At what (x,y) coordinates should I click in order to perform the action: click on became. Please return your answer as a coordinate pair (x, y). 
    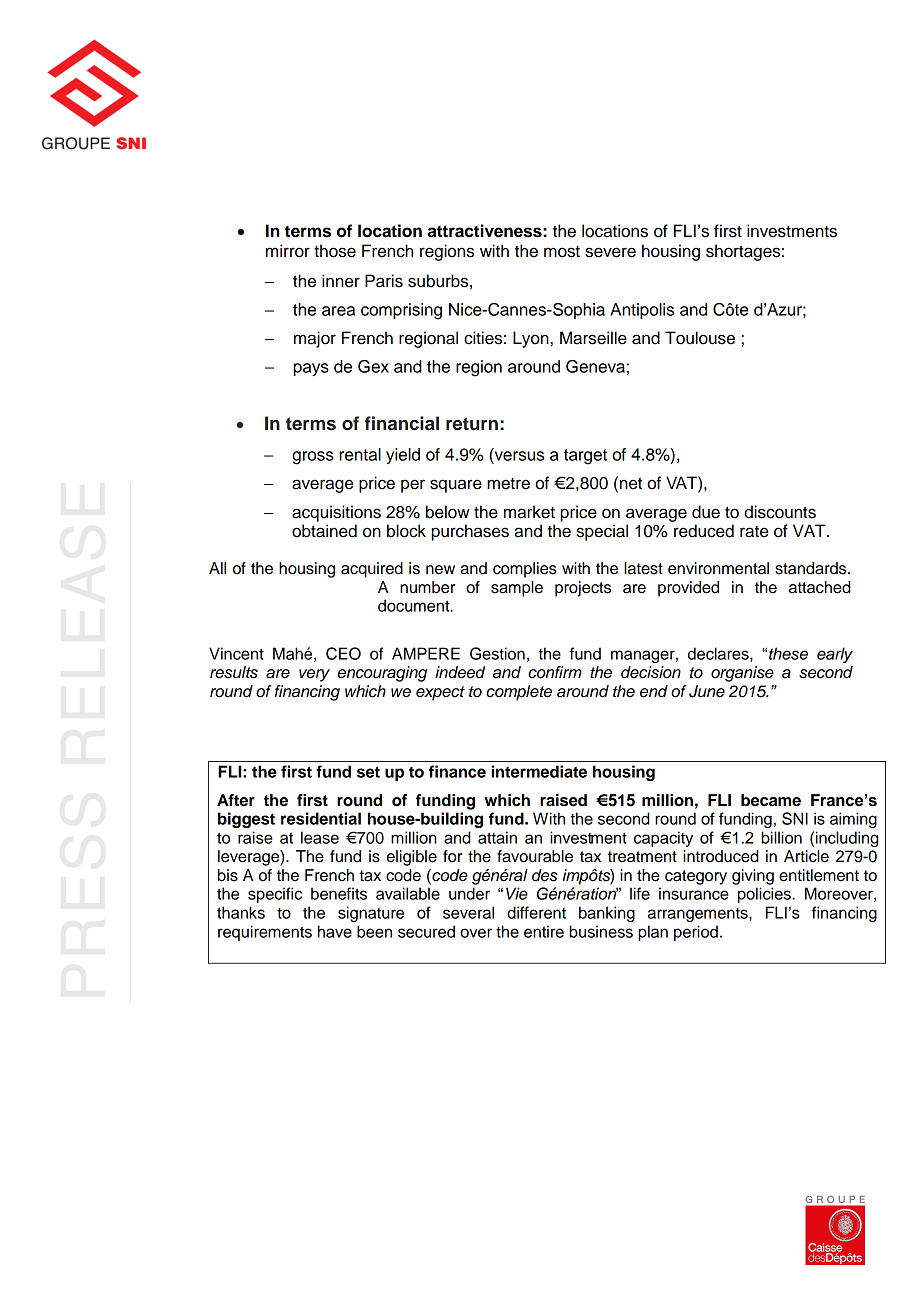
    Looking at the image, I should click on (771, 800).
